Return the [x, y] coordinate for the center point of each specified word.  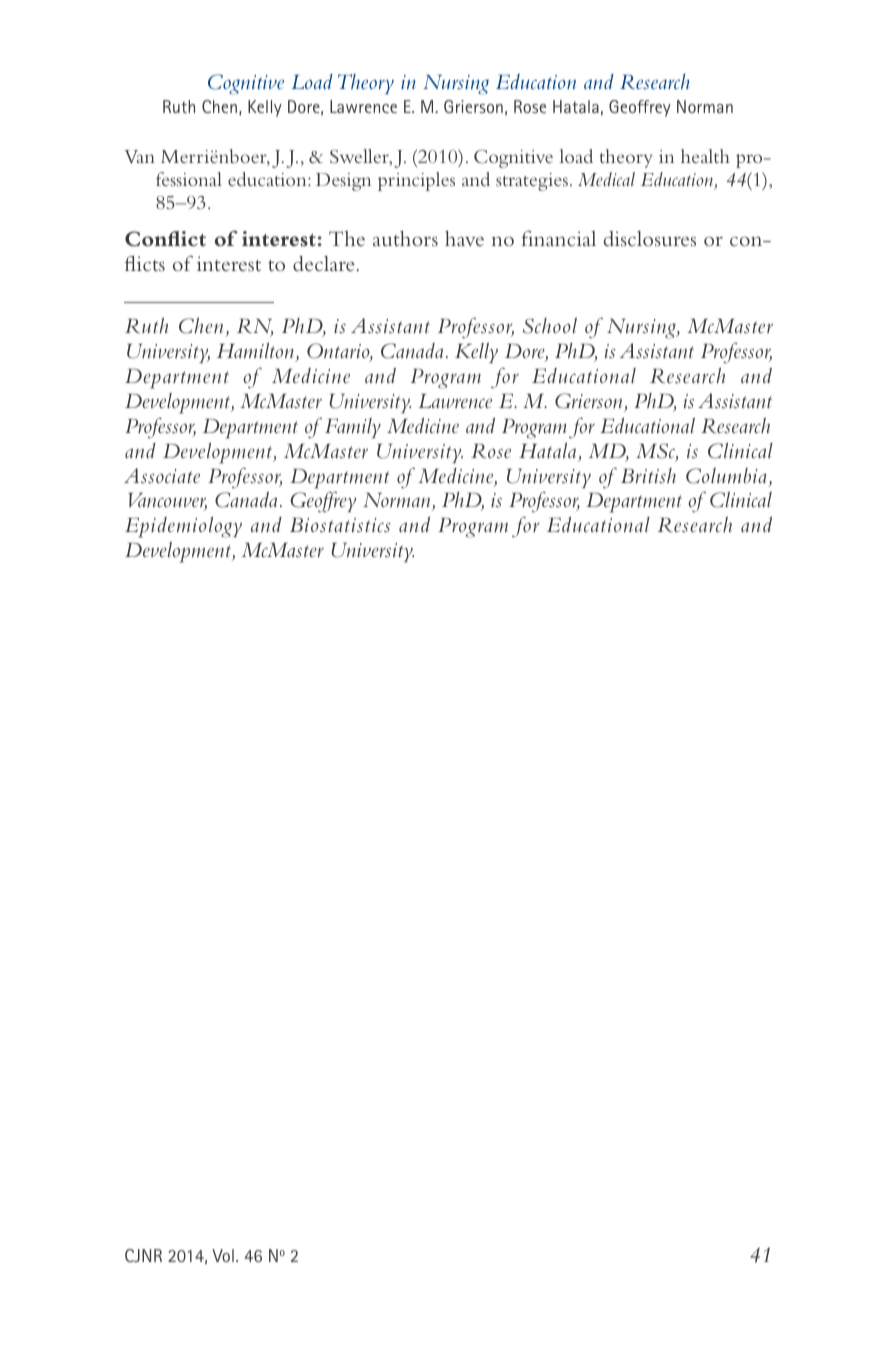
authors [405, 238]
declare [325, 263]
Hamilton [257, 352]
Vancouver [167, 502]
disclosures [650, 238]
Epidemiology [183, 527]
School [550, 326]
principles [416, 181]
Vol [223, 1255]
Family [353, 428]
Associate [162, 475]
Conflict [165, 239]
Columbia [726, 476]
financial [558, 238]
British [648, 476]
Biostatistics [340, 525]
